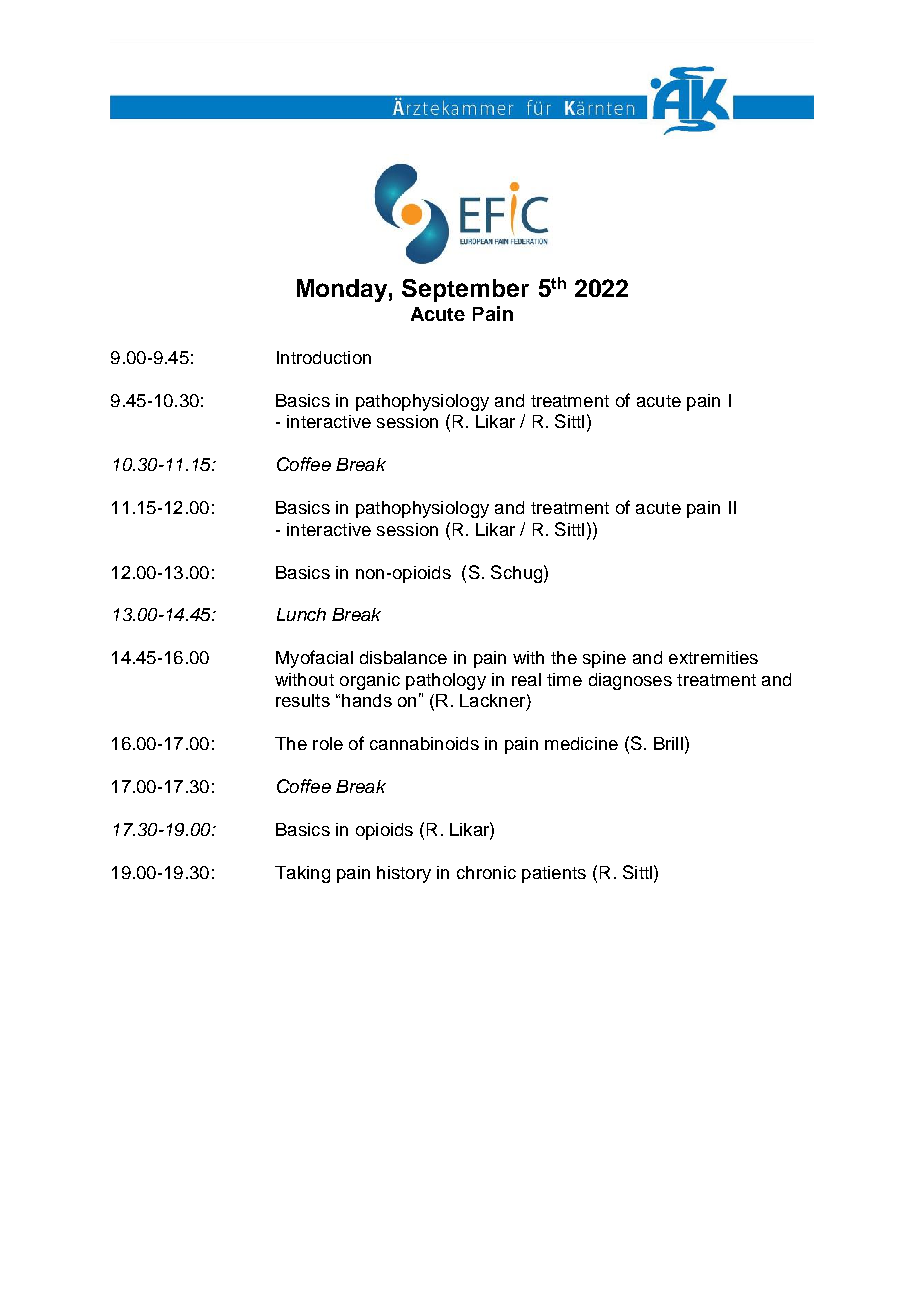  What do you see at coordinates (630, 681) in the page?
I see `diagnoses` at bounding box center [630, 681].
